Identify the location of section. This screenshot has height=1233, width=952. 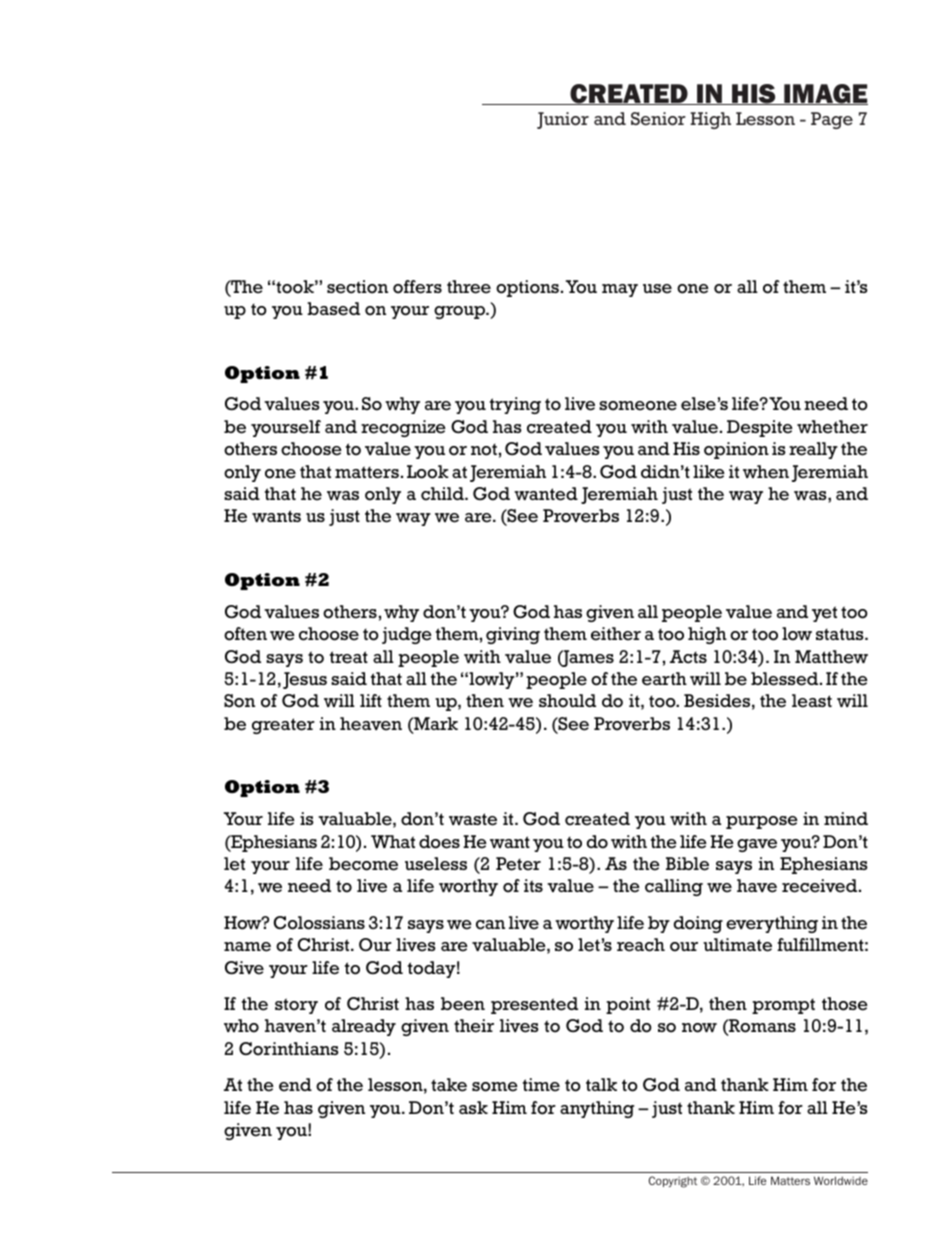
(357, 287).
